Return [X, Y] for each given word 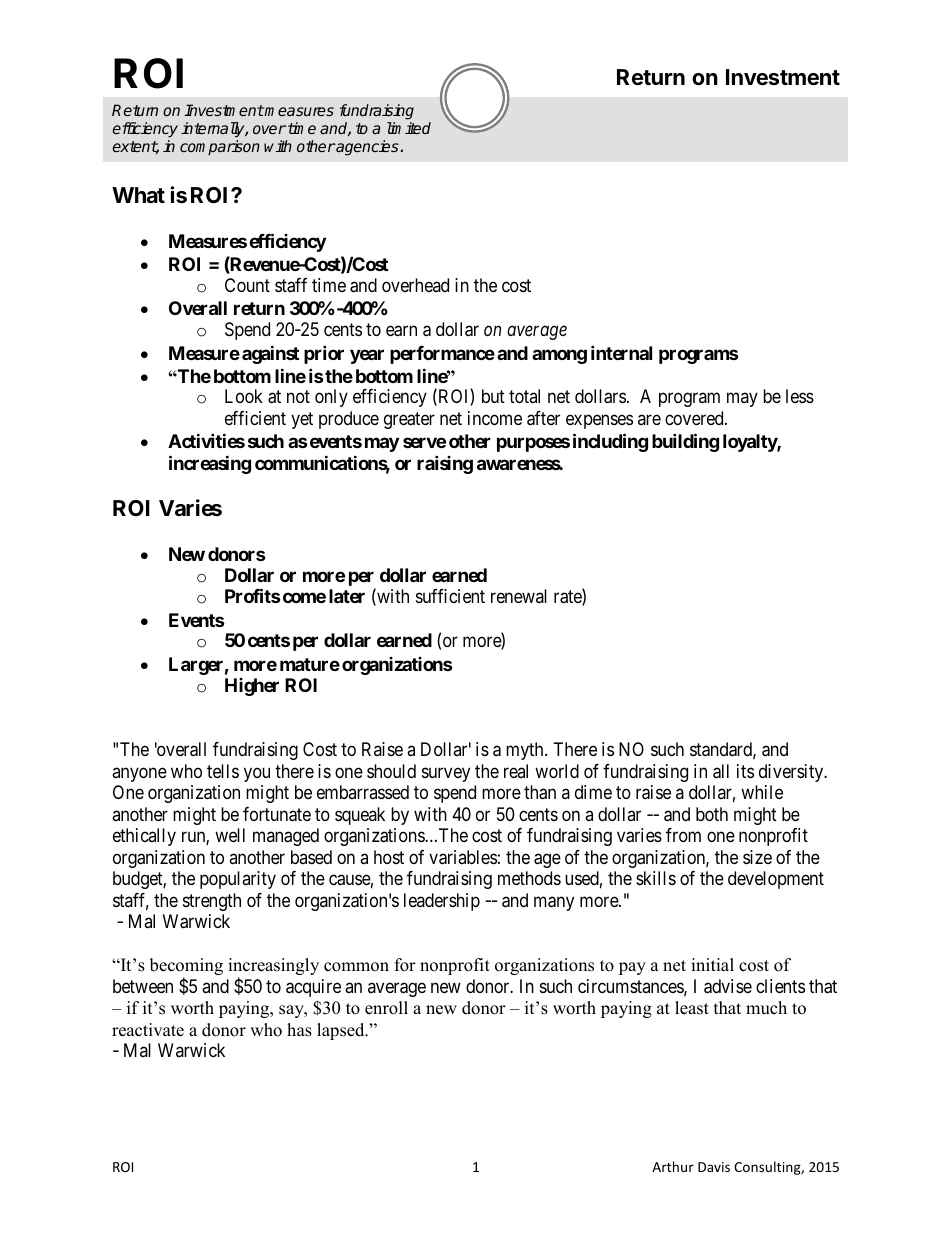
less [800, 396]
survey [446, 774]
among [559, 356]
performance [442, 355]
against [270, 354]
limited [409, 128]
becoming [186, 968]
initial [712, 964]
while [762, 792]
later [347, 596]
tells [223, 771]
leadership [442, 902]
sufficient [450, 596]
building [685, 442]
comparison [220, 147]
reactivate [148, 1030]
